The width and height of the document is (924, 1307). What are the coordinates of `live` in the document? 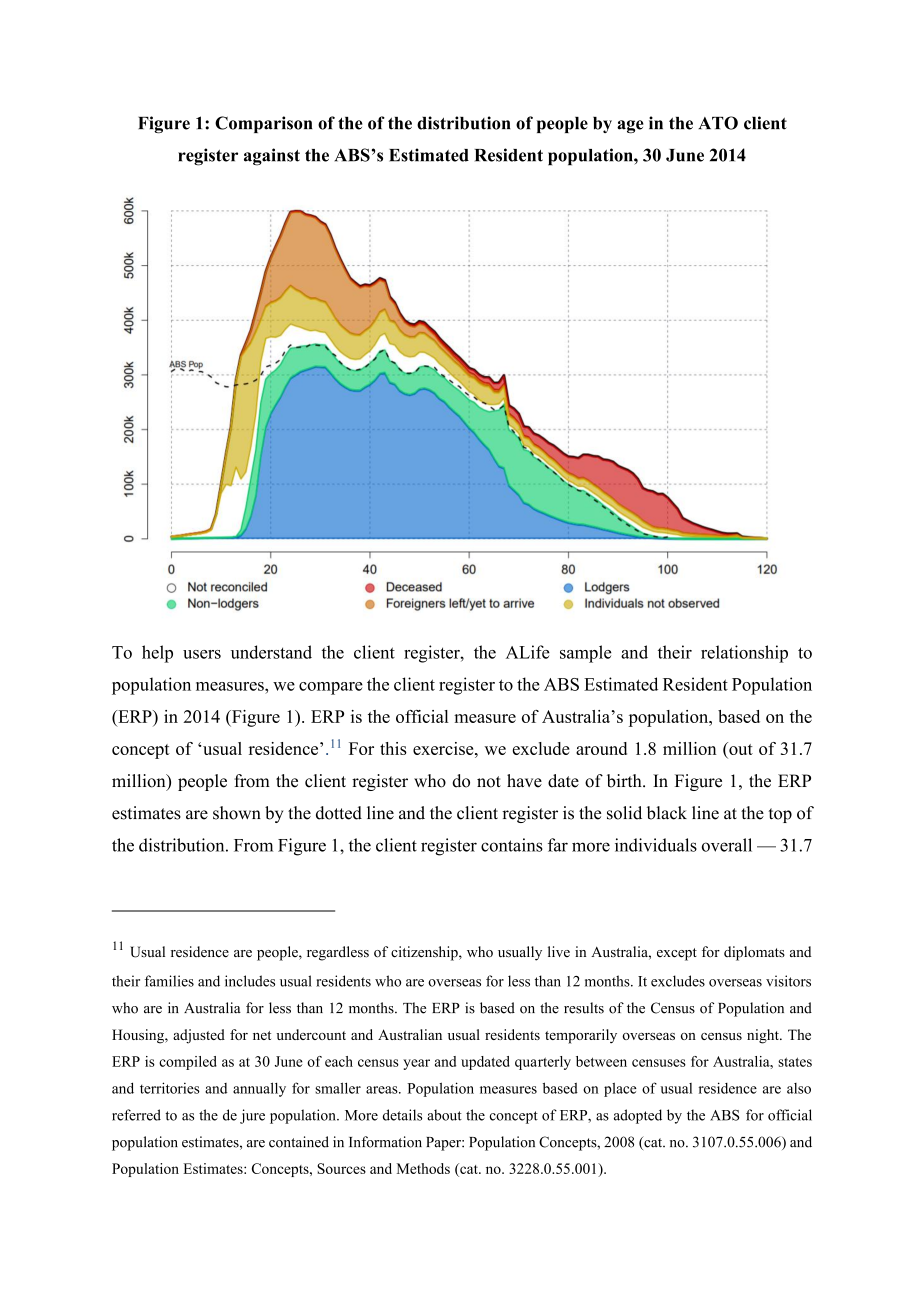 It's located at (559, 951).
